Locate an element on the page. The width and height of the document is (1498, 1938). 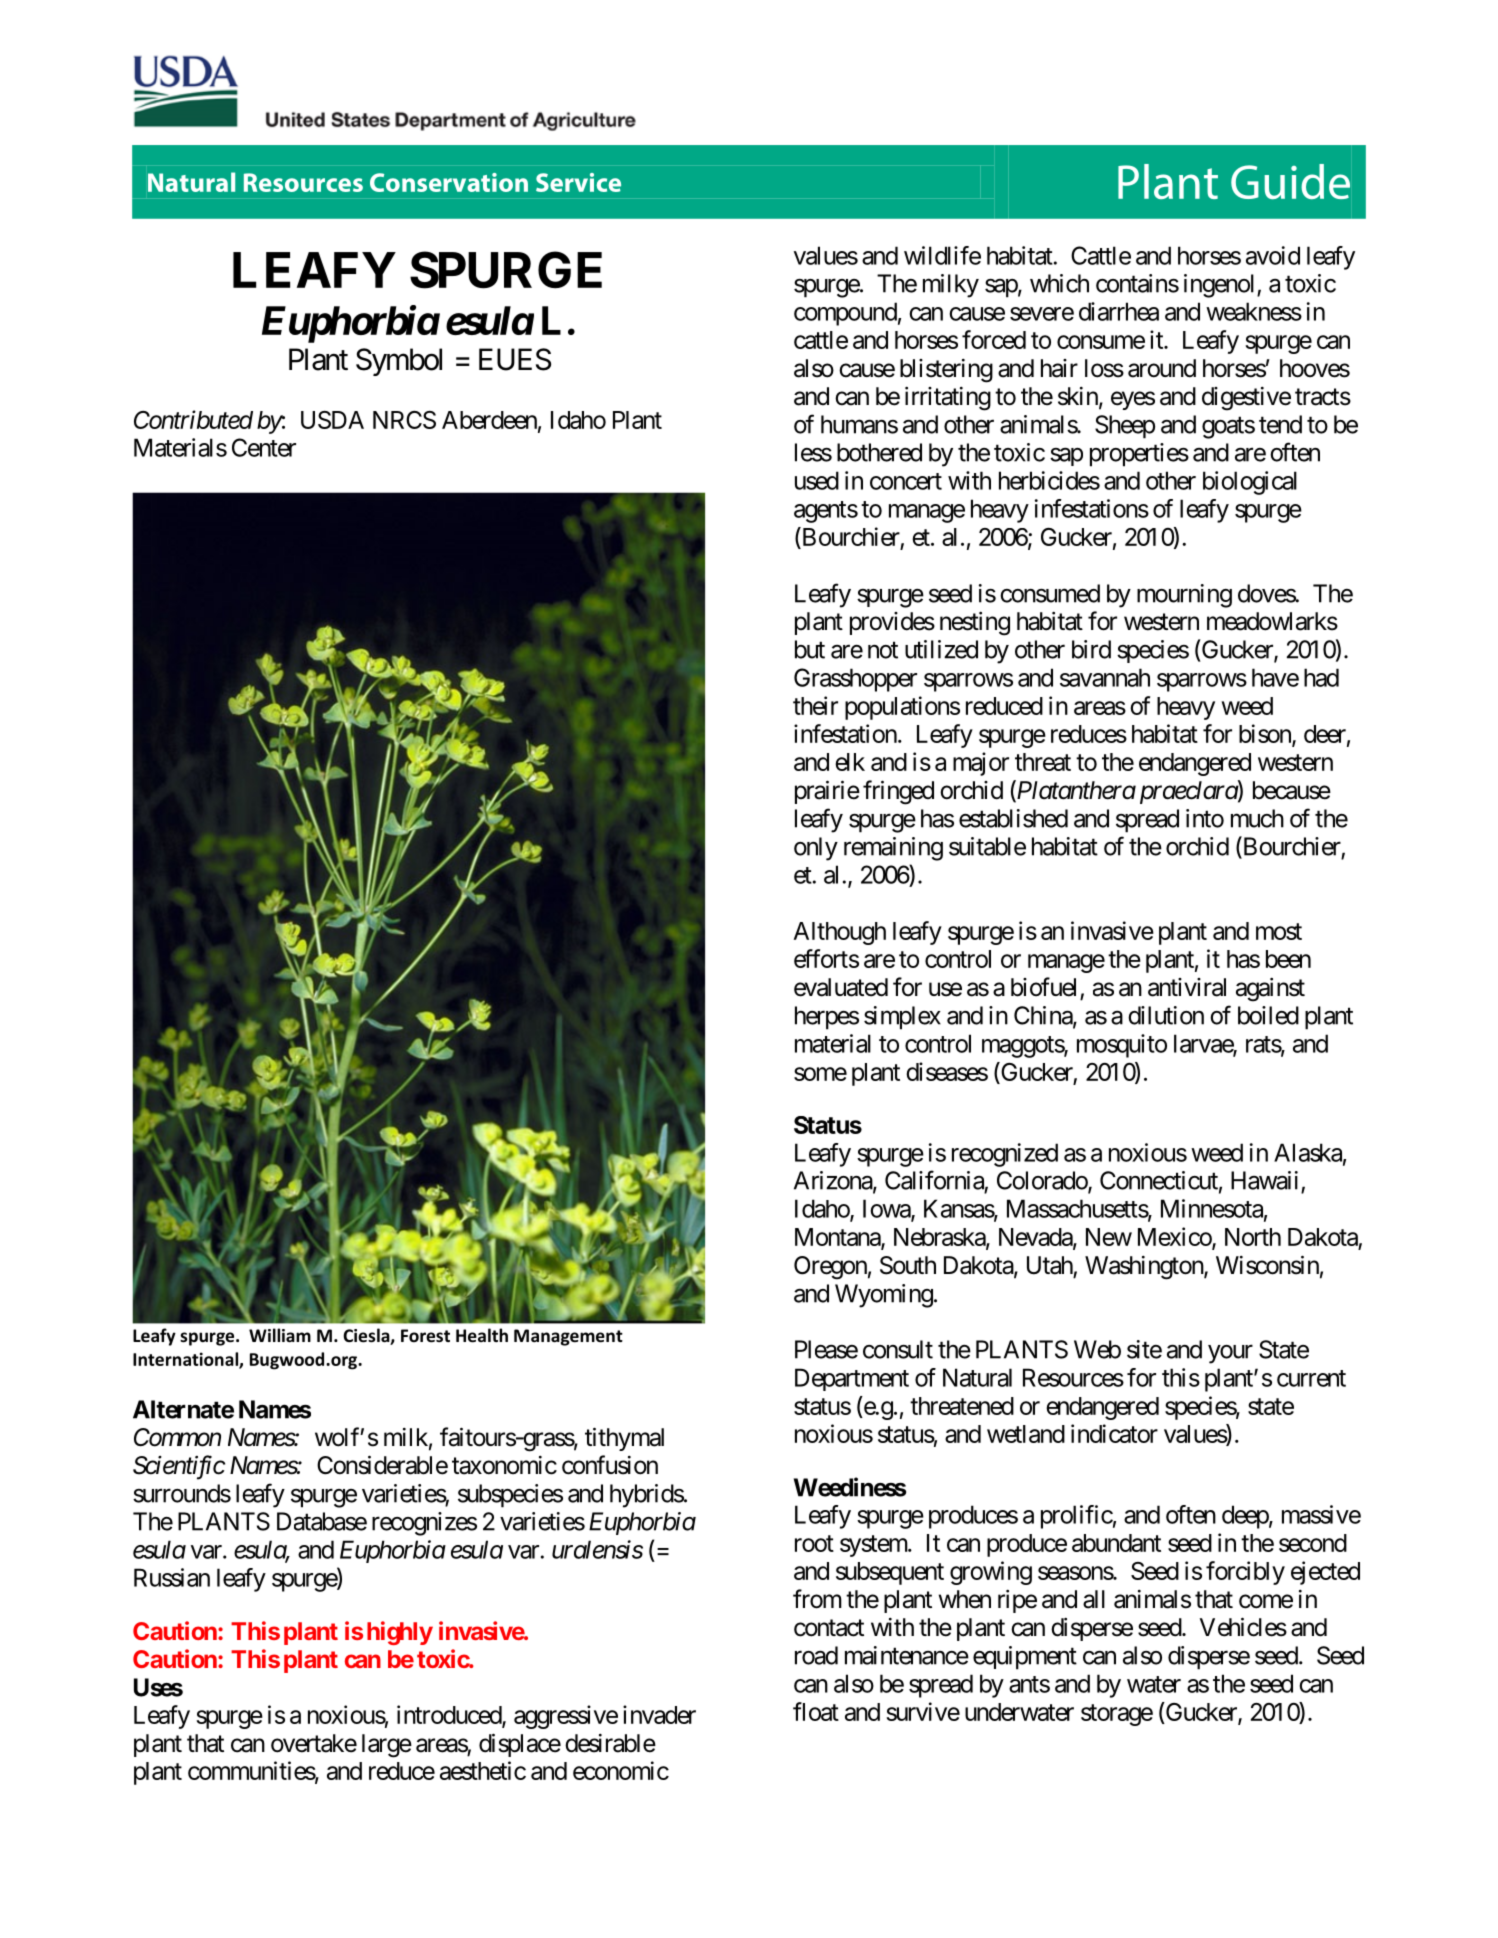
William is located at coordinates (280, 1335).
